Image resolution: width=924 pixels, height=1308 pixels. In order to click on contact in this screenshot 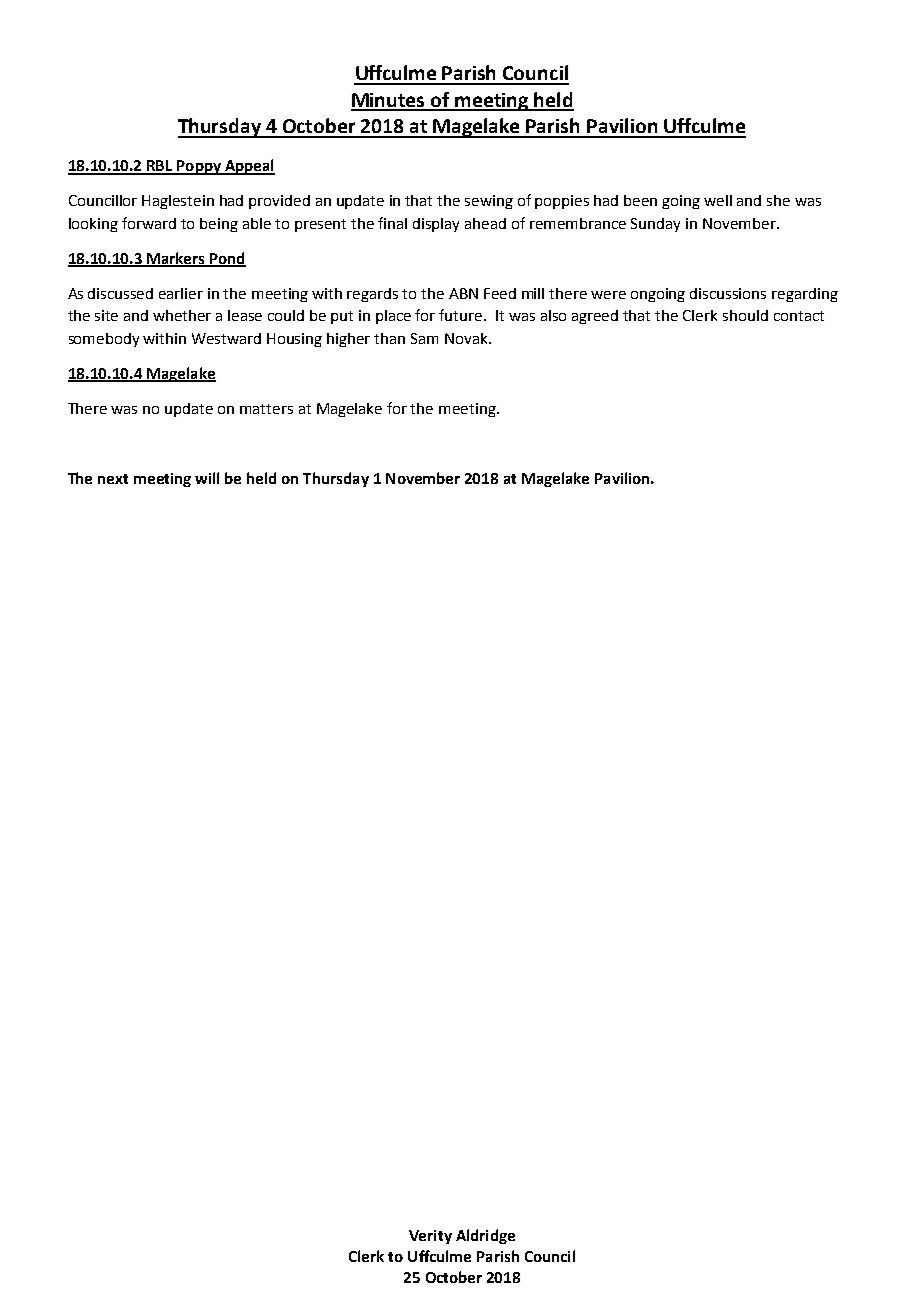, I will do `click(799, 316)`.
